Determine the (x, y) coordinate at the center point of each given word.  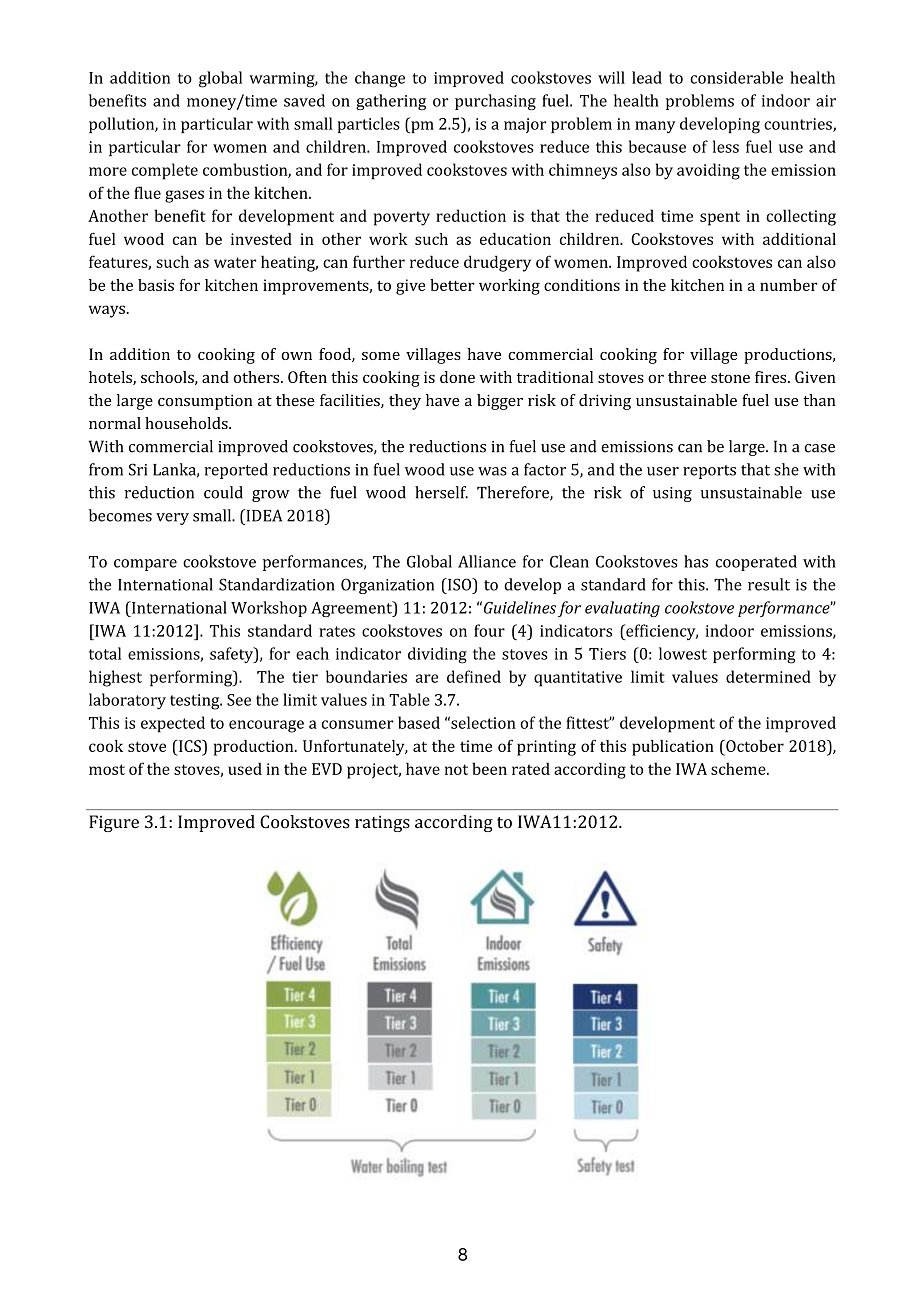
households (187, 423)
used (245, 768)
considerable (736, 77)
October (754, 746)
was (492, 471)
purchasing (495, 102)
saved (304, 100)
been (489, 768)
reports (709, 472)
